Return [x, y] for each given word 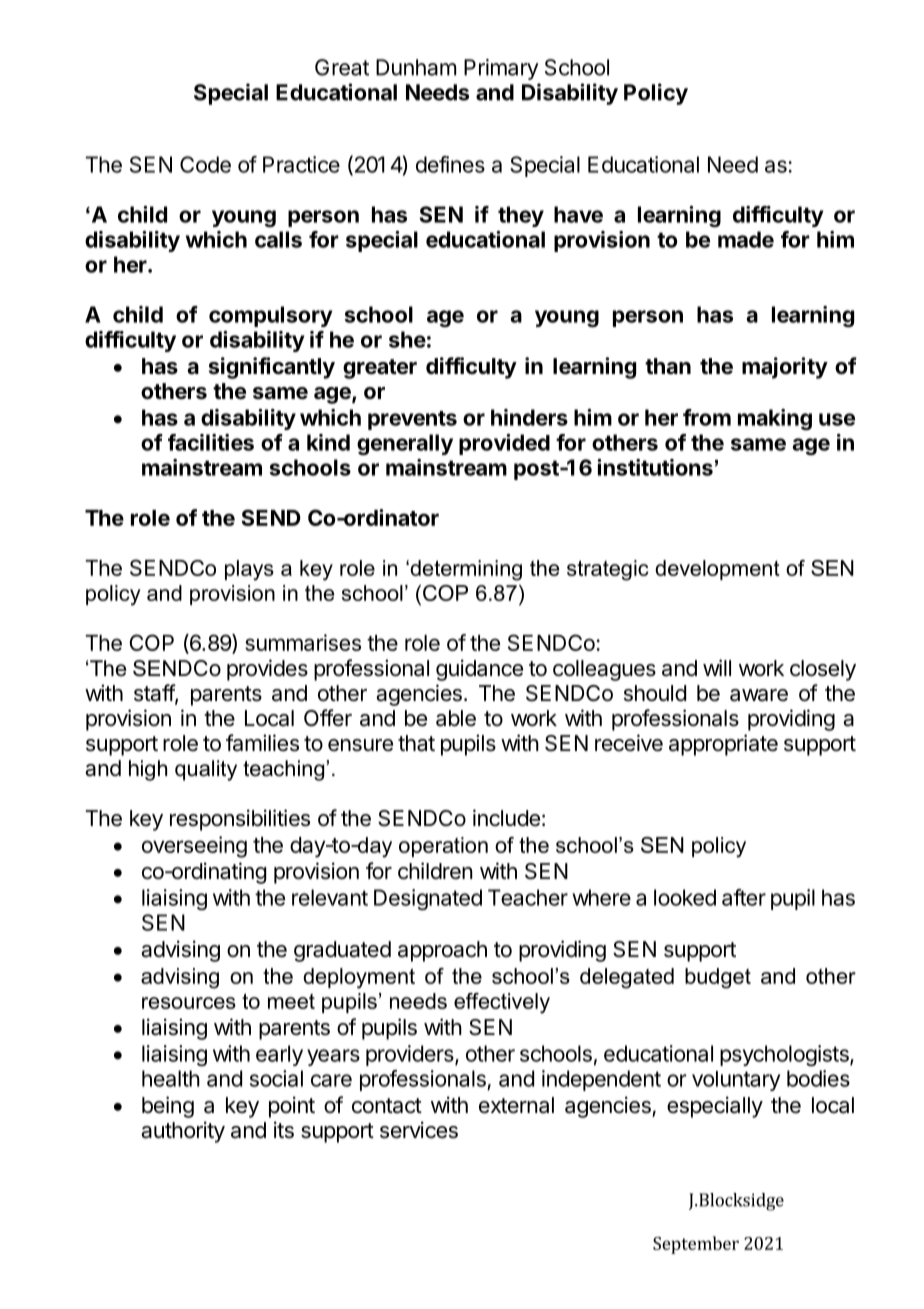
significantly [272, 368]
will [717, 667]
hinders [529, 417]
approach [442, 951]
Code [205, 164]
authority [183, 1132]
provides [267, 670]
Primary [501, 69]
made [746, 239]
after [744, 897]
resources [189, 1003]
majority [785, 368]
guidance [479, 670]
